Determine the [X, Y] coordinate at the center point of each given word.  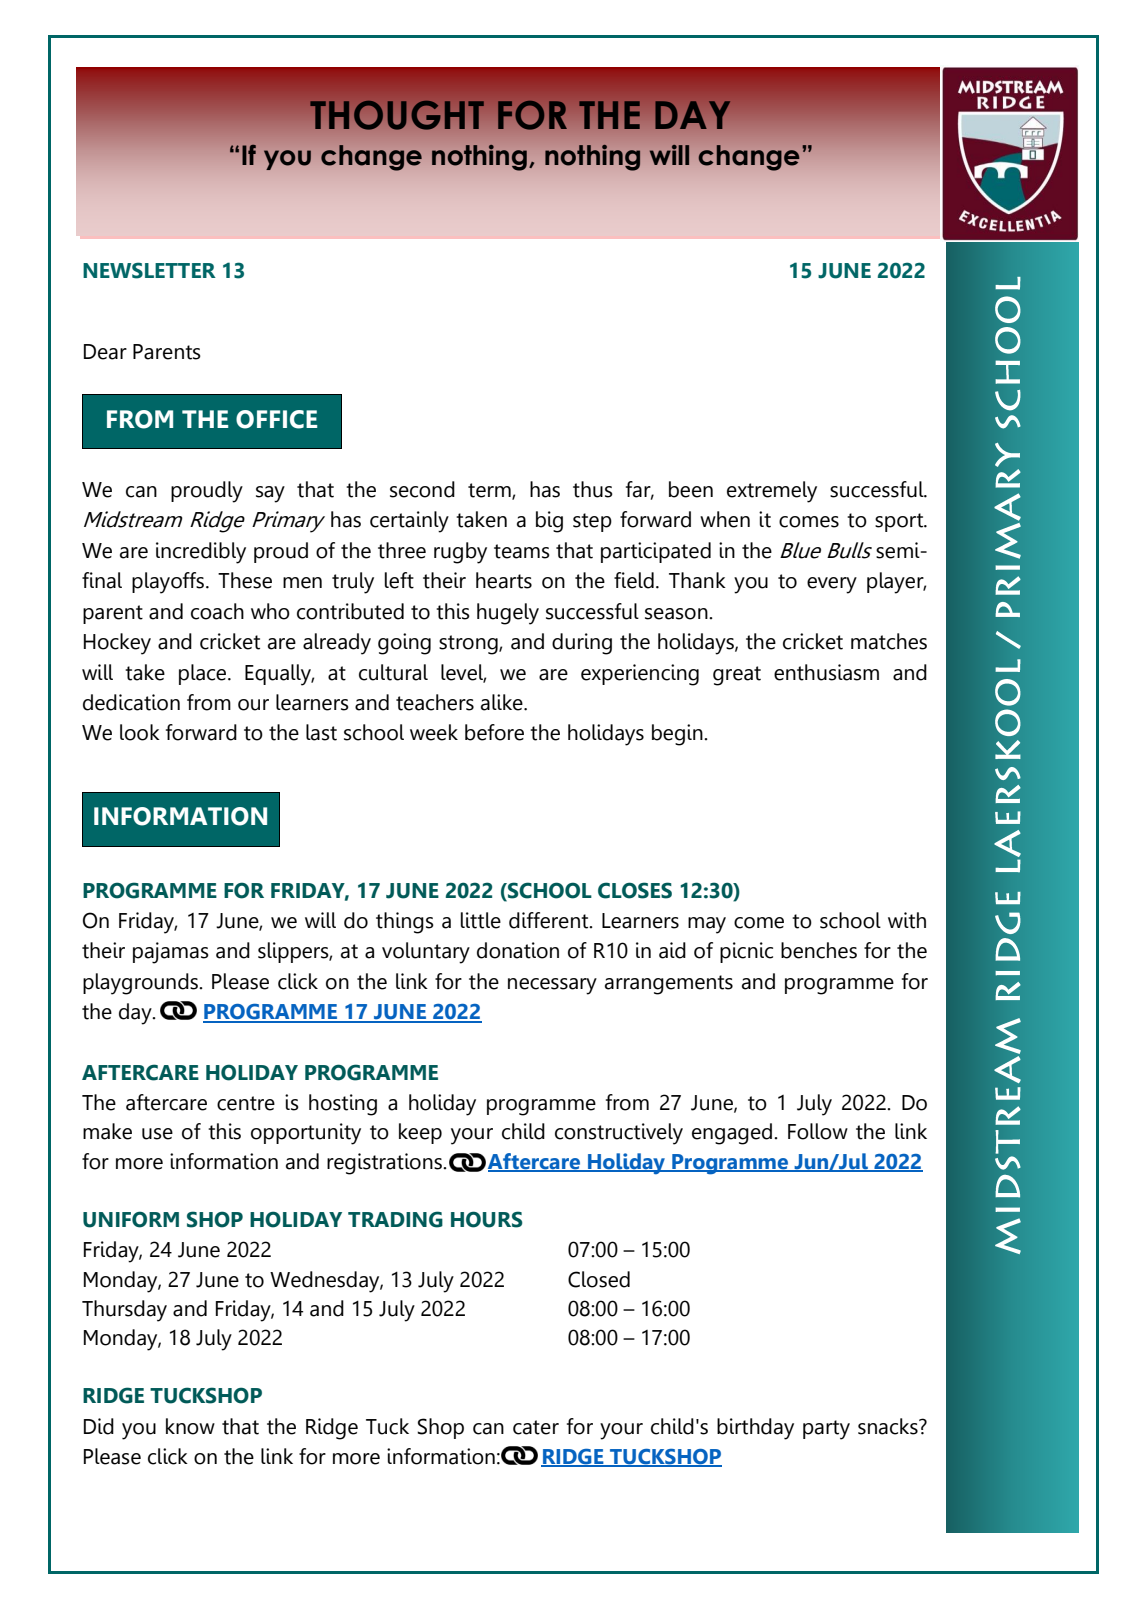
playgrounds [141, 984]
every [832, 585]
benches [819, 950]
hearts [504, 580]
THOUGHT [397, 115]
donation [518, 950]
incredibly [201, 553]
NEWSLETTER [149, 270]
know [190, 1426]
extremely [772, 492]
